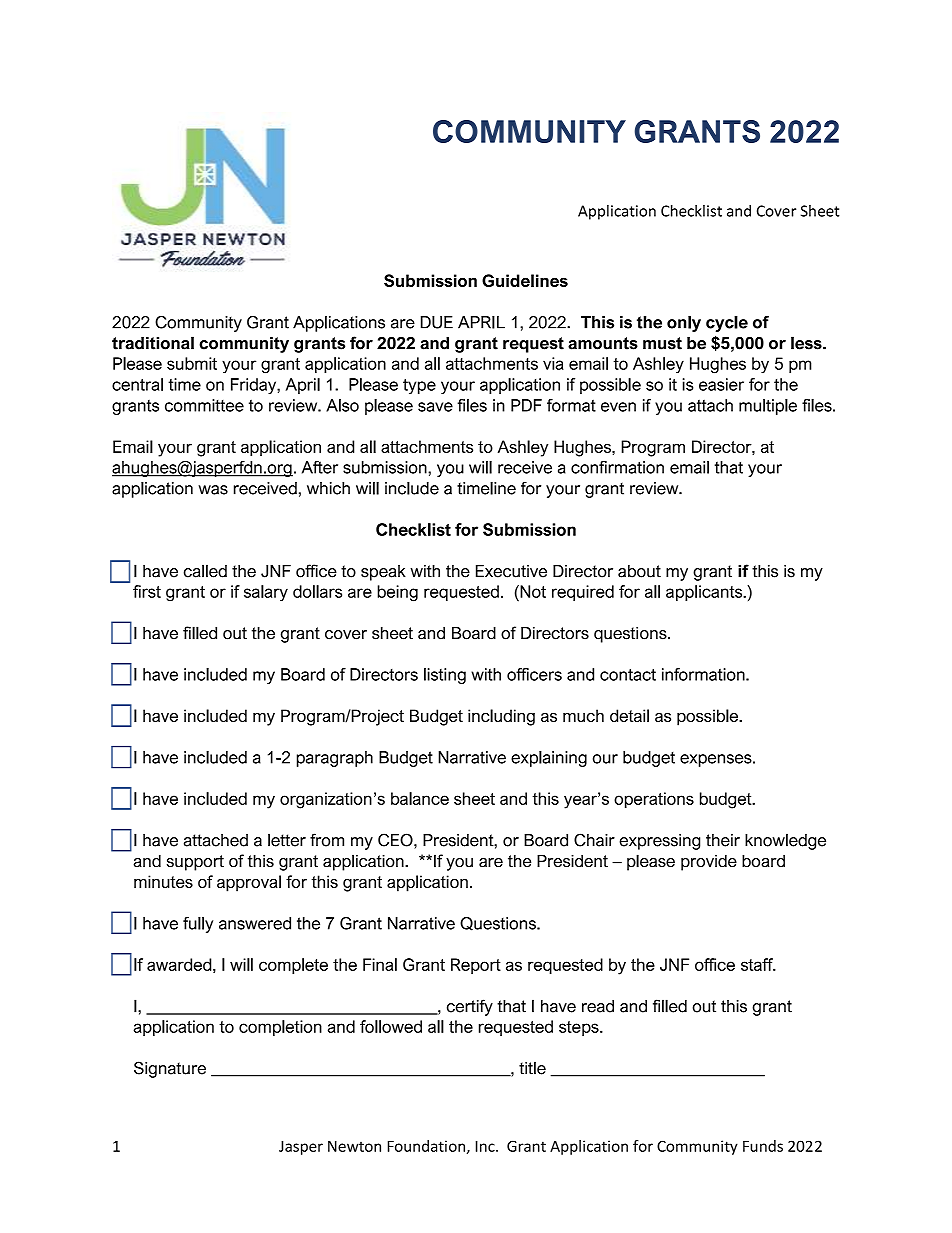 The image size is (952, 1233). What do you see at coordinates (153, 343) in the screenshot?
I see `traditional` at bounding box center [153, 343].
